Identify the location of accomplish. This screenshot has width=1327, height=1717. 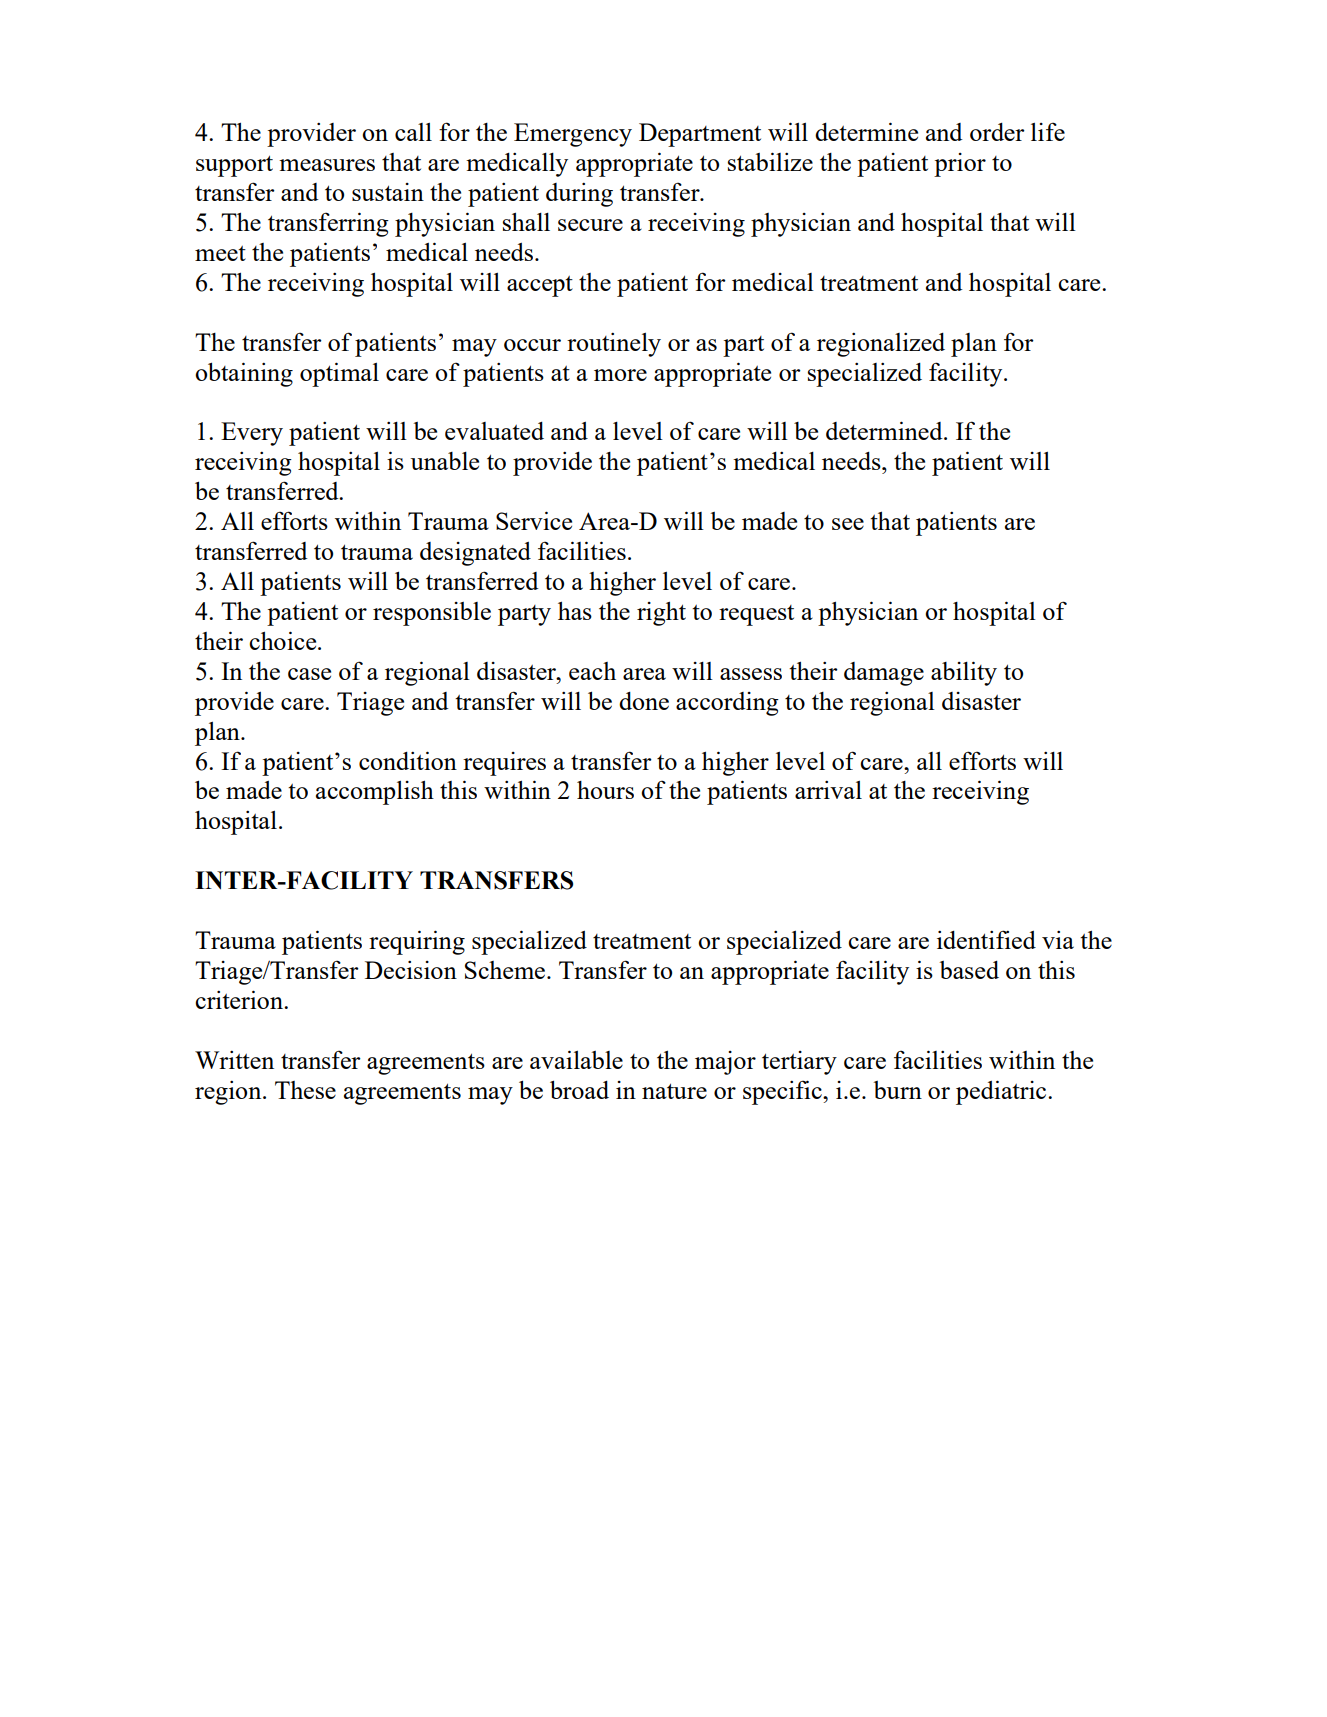
(375, 792).
